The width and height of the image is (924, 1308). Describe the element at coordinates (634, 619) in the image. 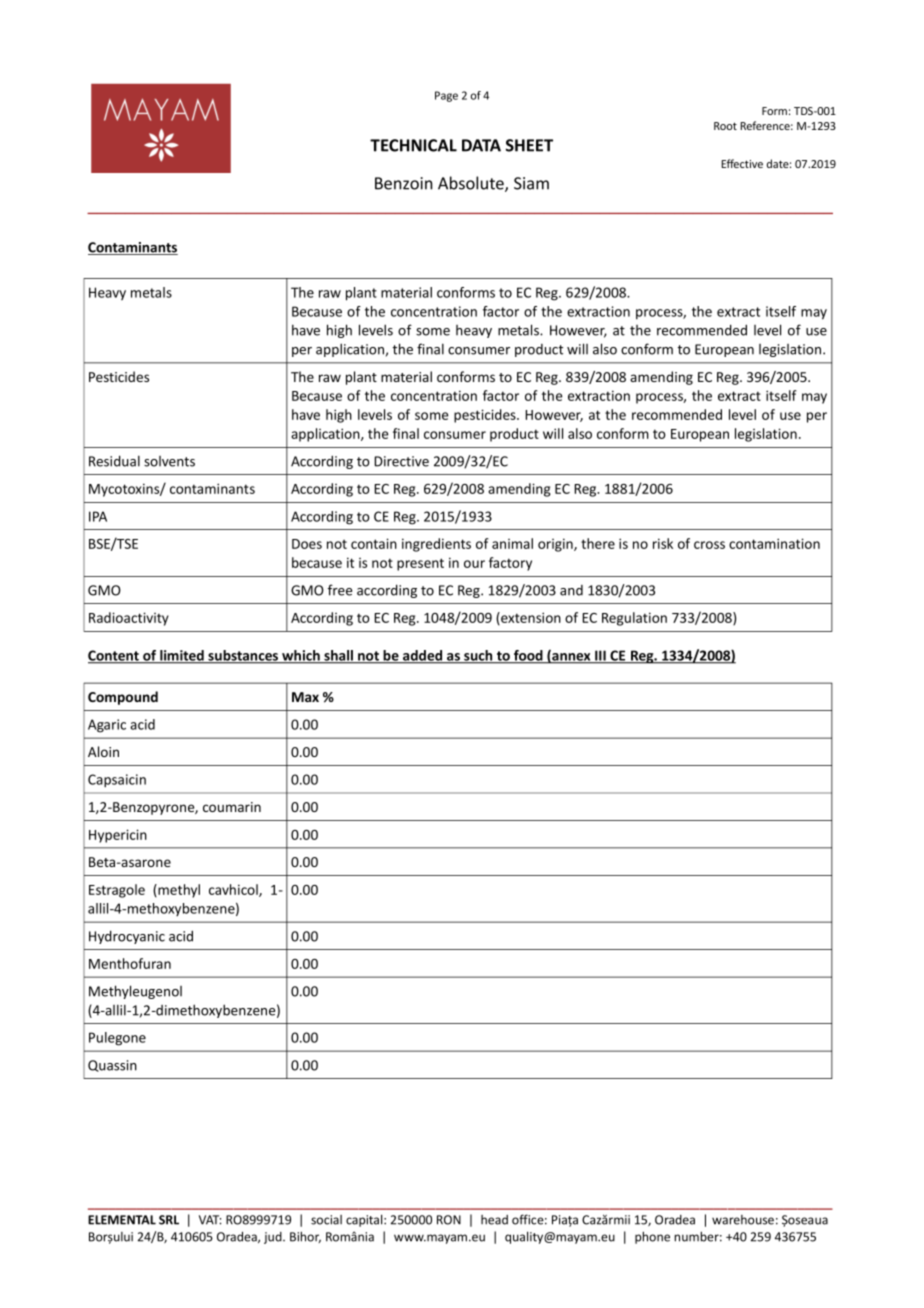

I see `Regulation` at that location.
